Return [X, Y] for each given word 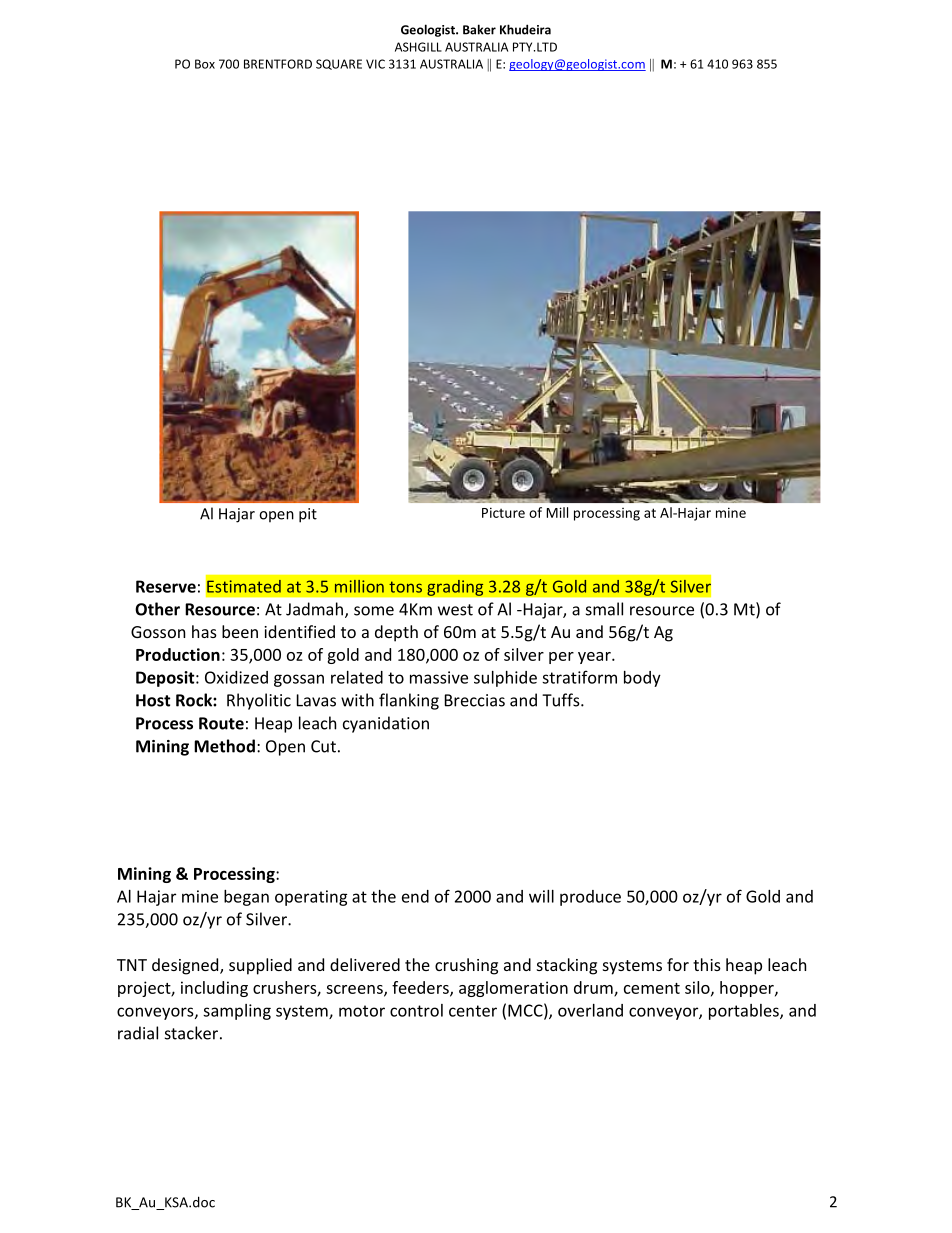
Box [205, 64]
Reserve [166, 586]
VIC [375, 64]
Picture [503, 512]
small [604, 609]
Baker [479, 29]
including [214, 989]
